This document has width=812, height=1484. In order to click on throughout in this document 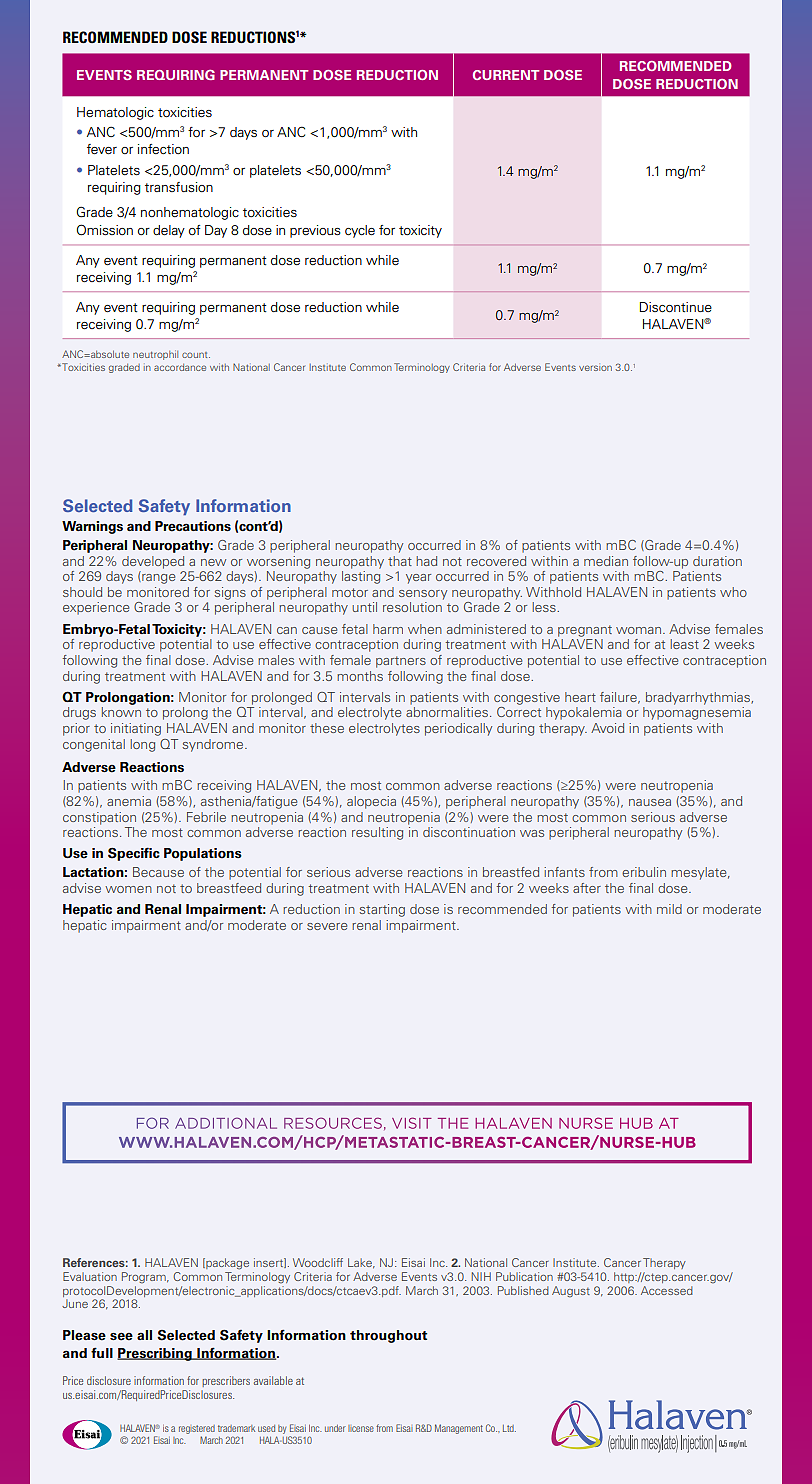, I will do `click(388, 1336)`.
